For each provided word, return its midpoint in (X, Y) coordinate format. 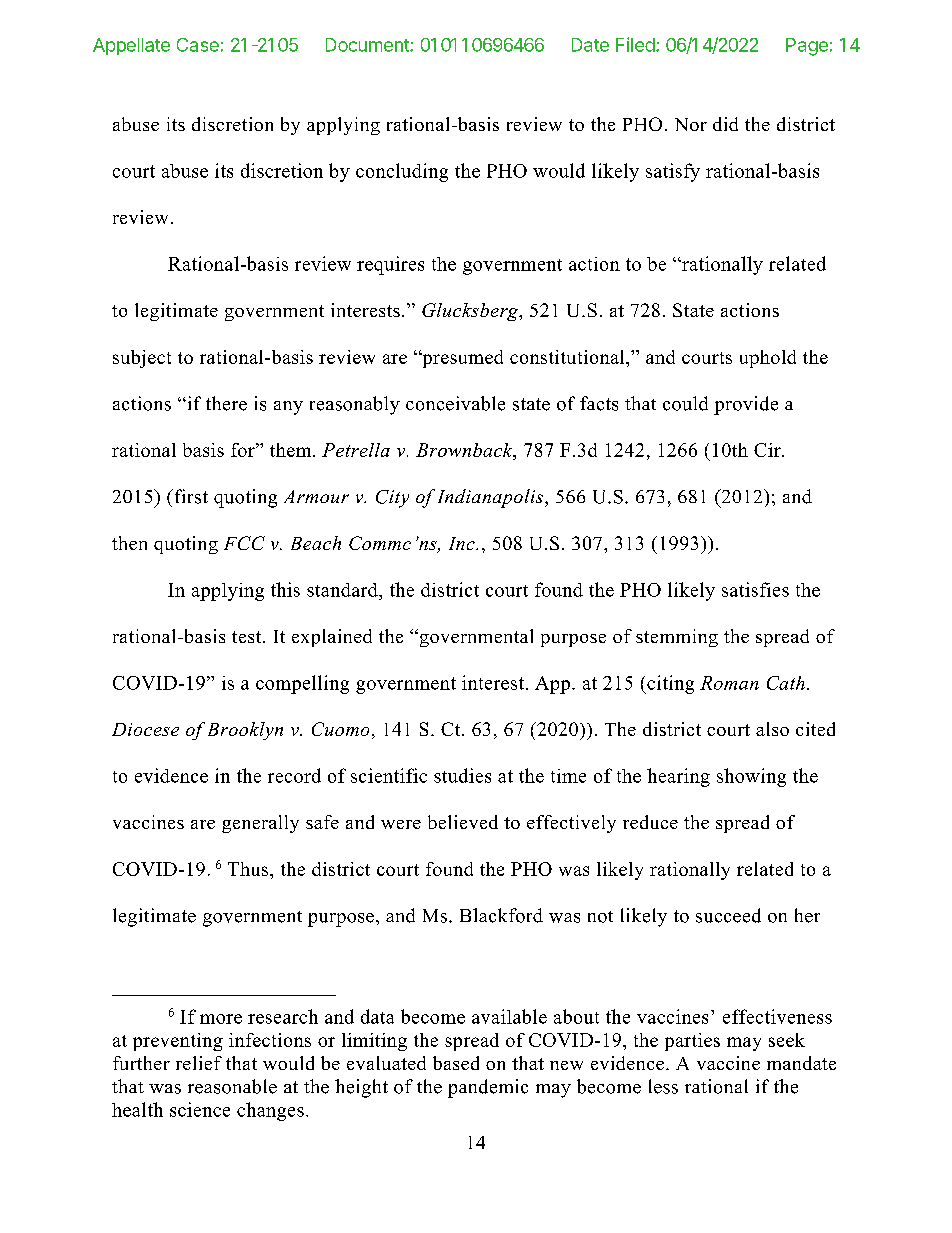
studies (462, 775)
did (725, 124)
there (226, 403)
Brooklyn (245, 731)
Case (198, 45)
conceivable (455, 403)
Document (368, 45)
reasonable (232, 1086)
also (772, 729)
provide (746, 405)
